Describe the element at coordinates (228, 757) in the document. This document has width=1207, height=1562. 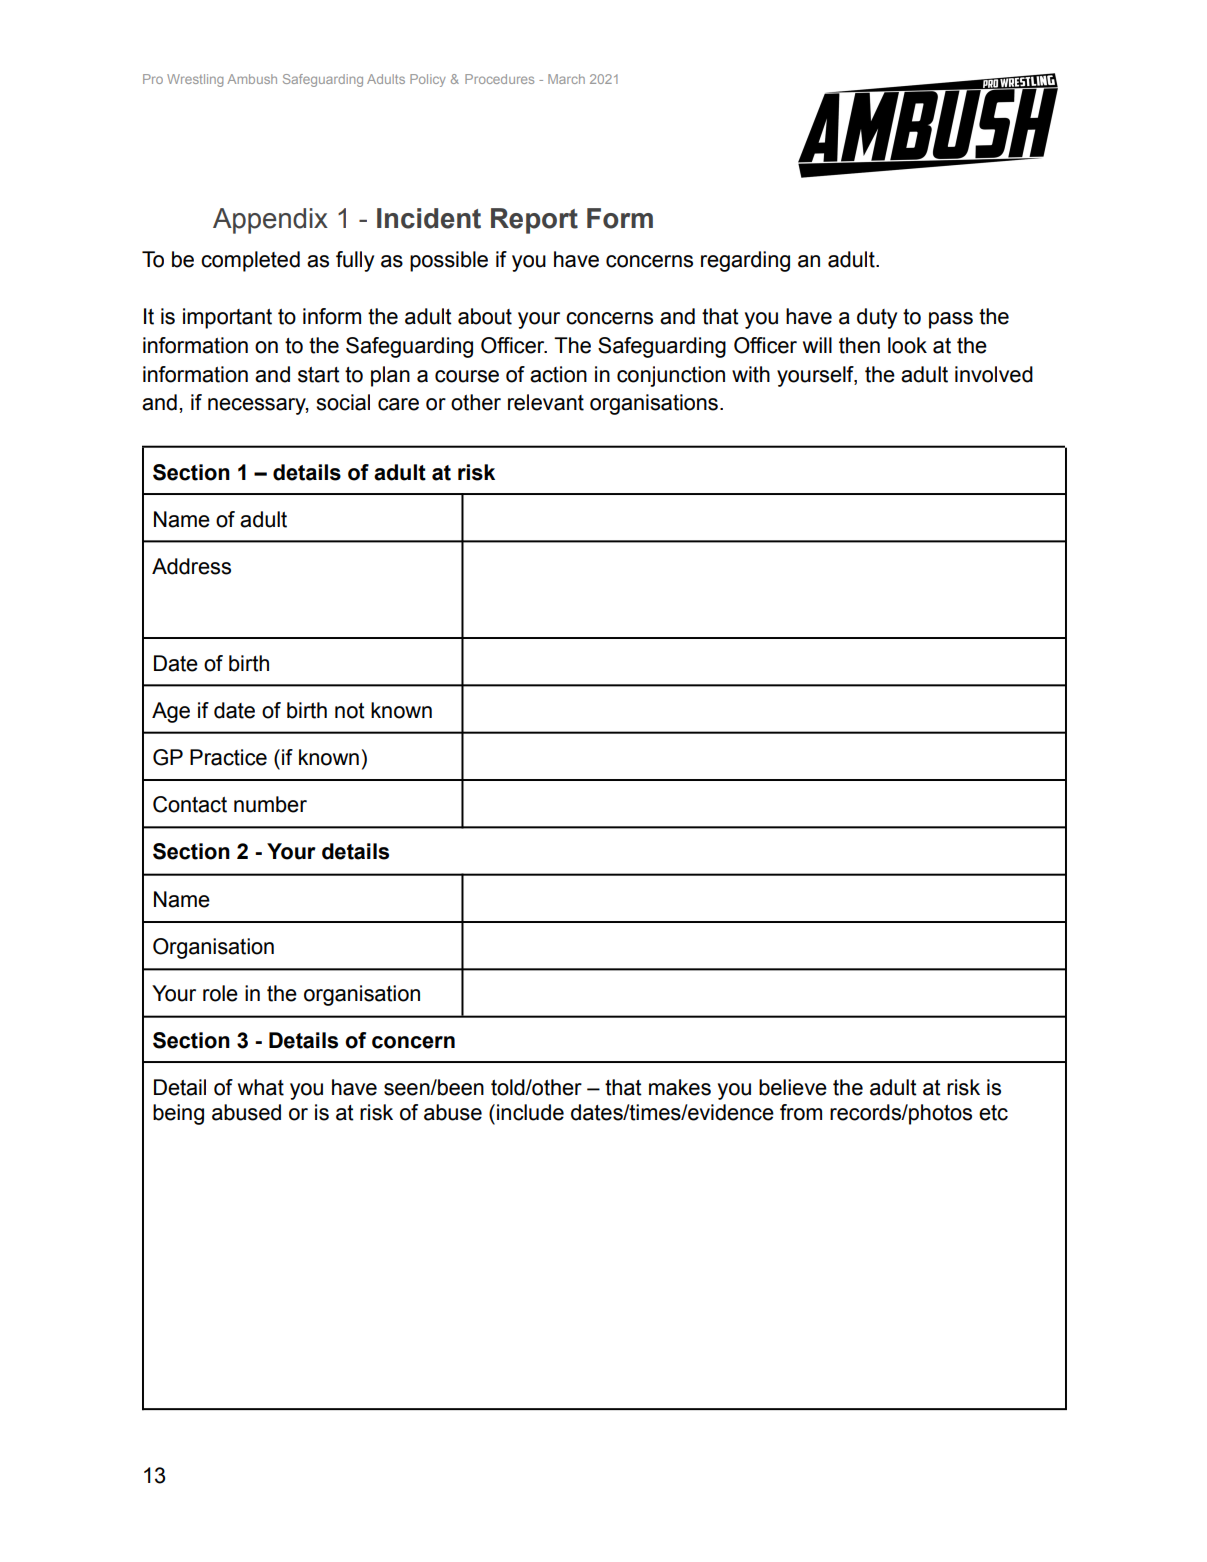
I see `Practice` at that location.
